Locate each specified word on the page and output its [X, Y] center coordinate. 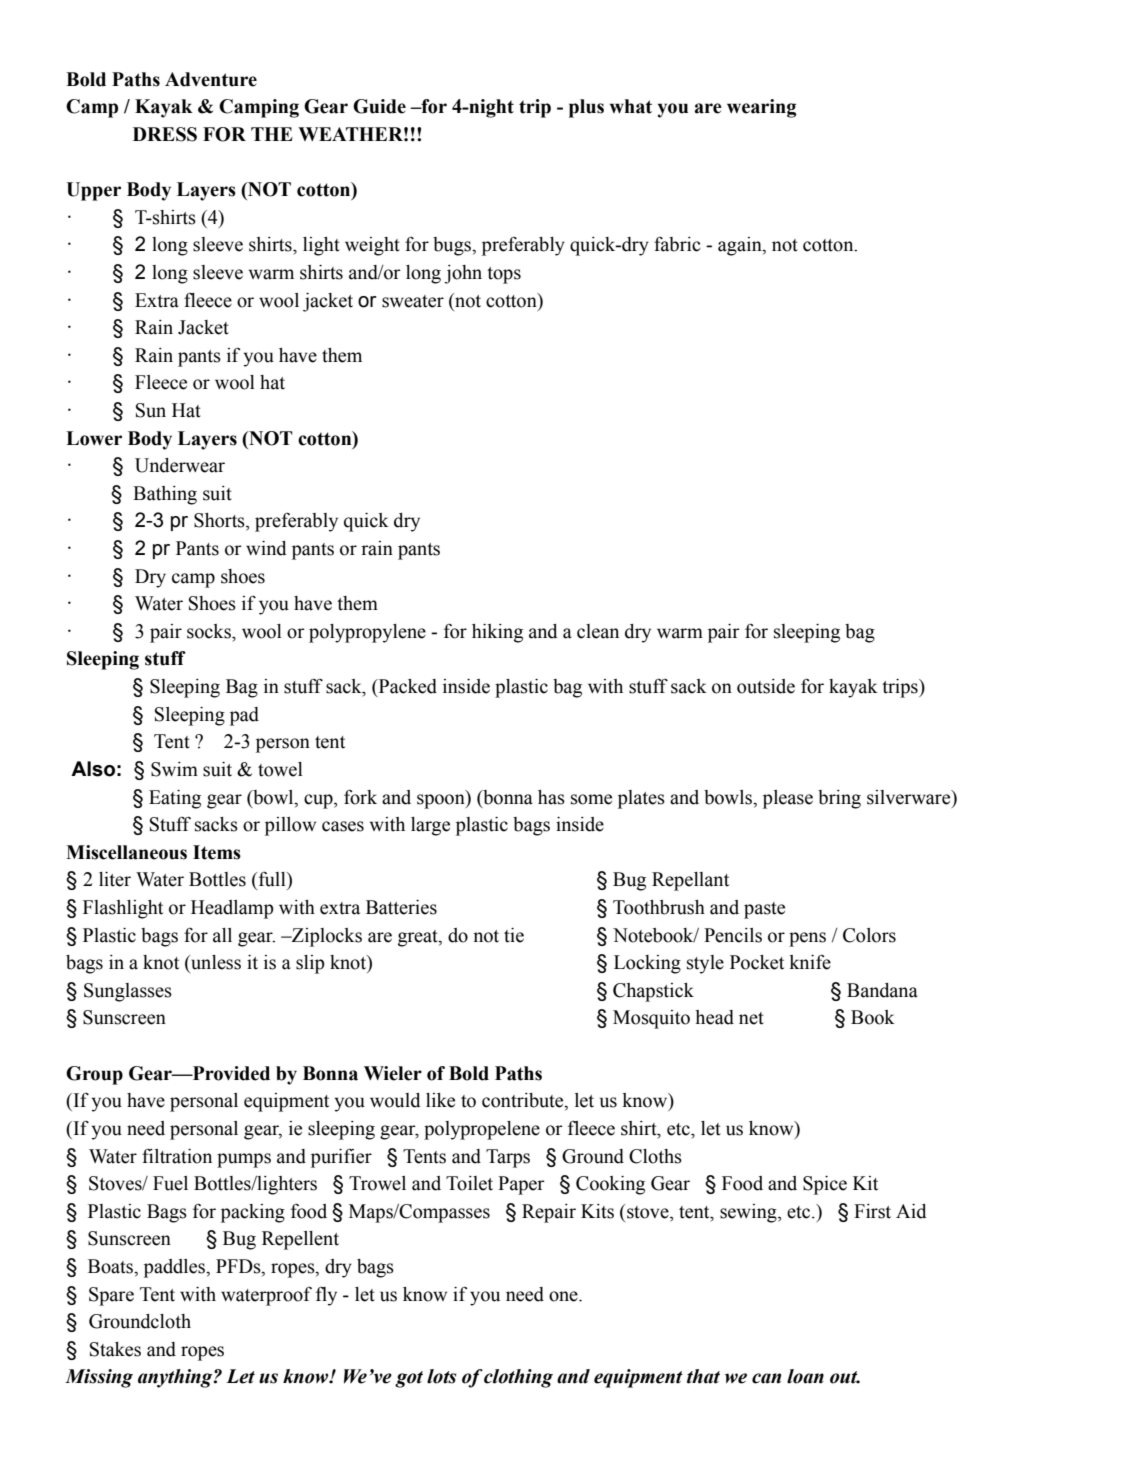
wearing [761, 108]
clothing [518, 1378]
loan [805, 1376]
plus [586, 108]
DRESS [165, 134]
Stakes [115, 1349]
